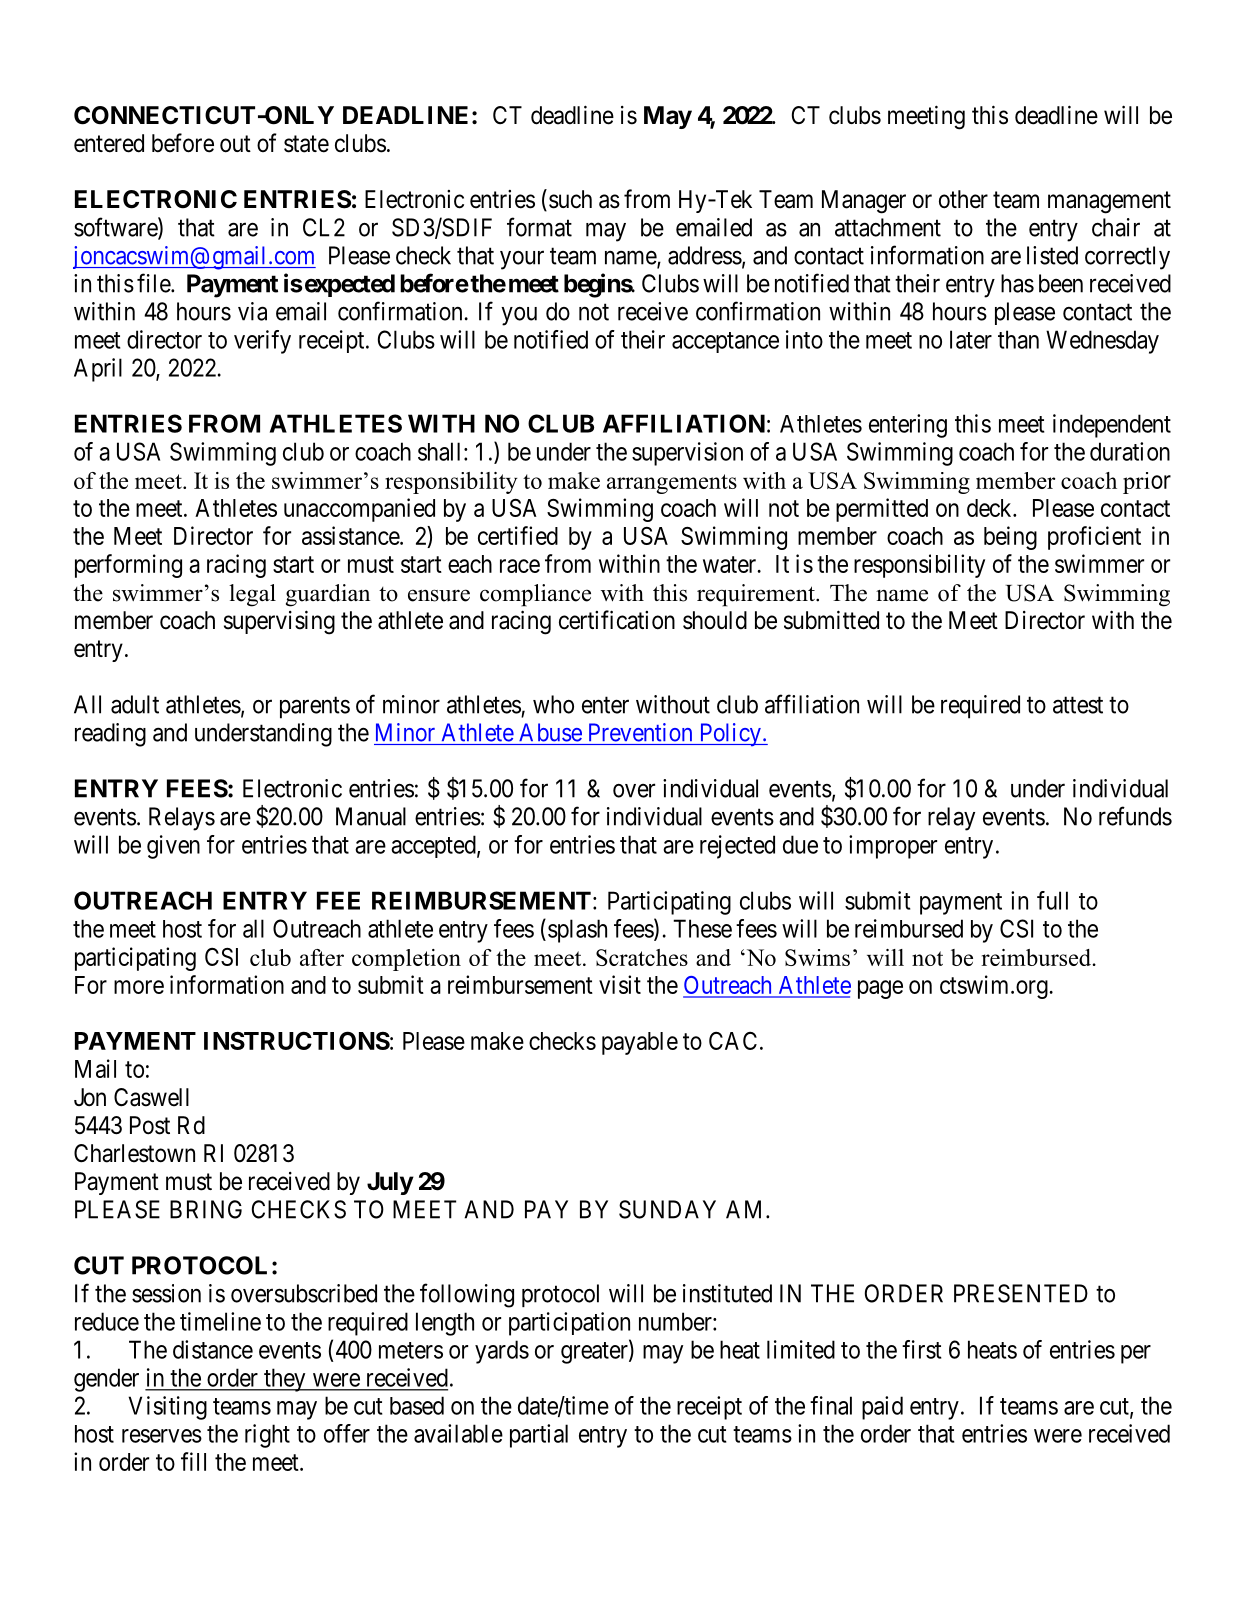 The height and width of the screenshot is (1610, 1244). Describe the element at coordinates (267, 1436) in the screenshot. I see `right` at that location.
